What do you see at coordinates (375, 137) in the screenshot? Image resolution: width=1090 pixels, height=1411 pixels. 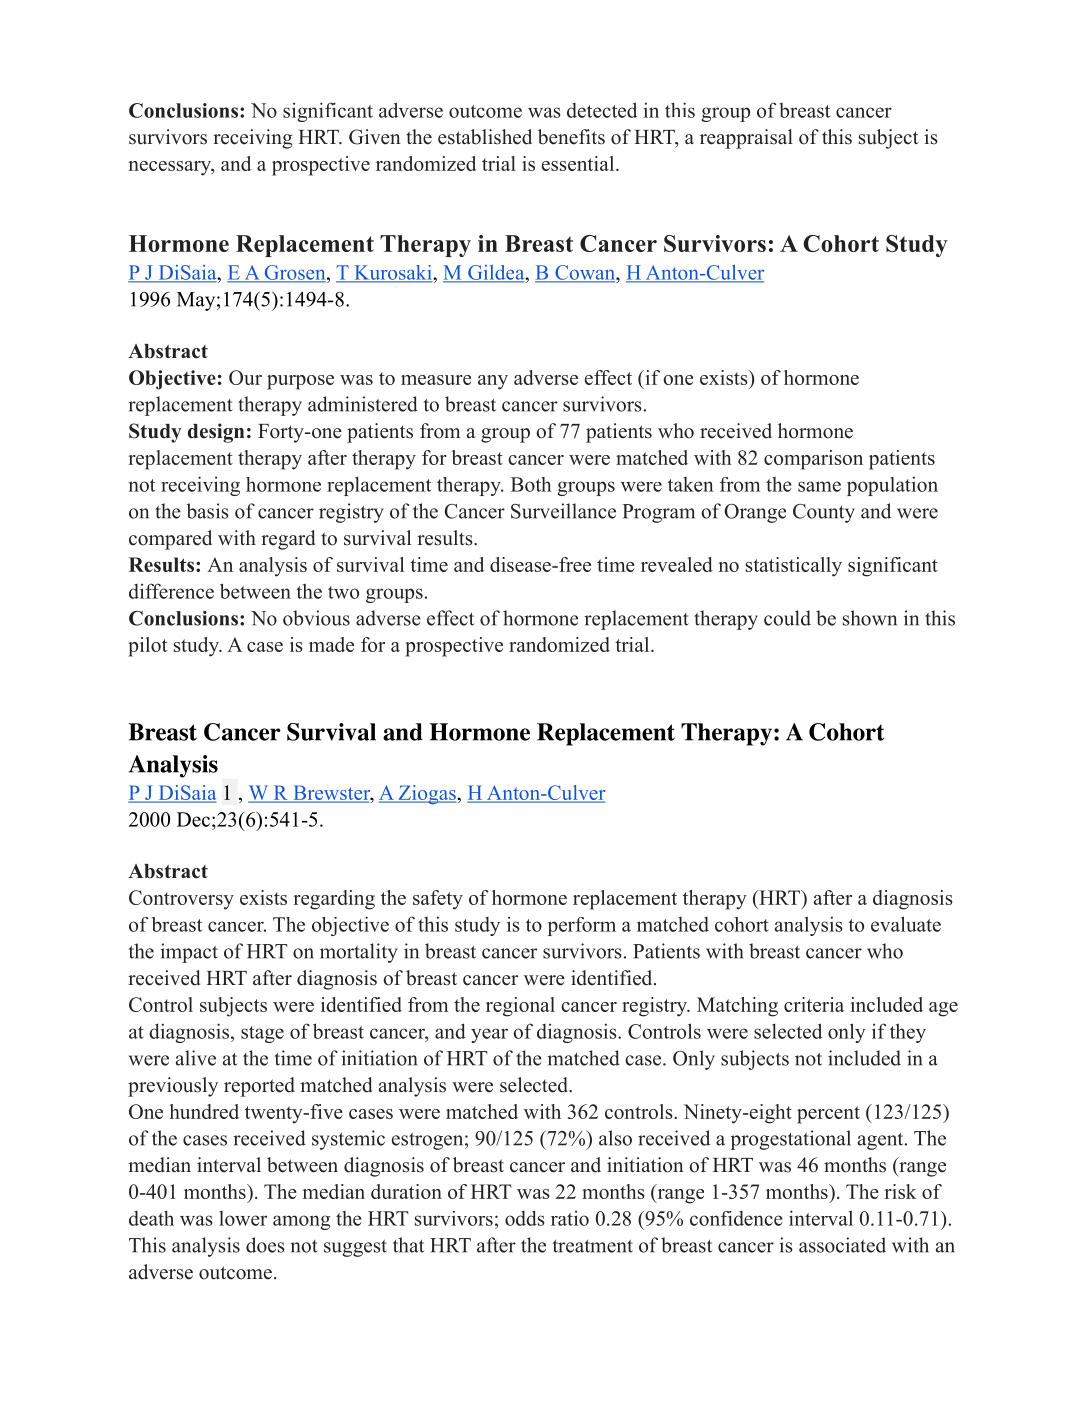 I see `Given` at bounding box center [375, 137].
